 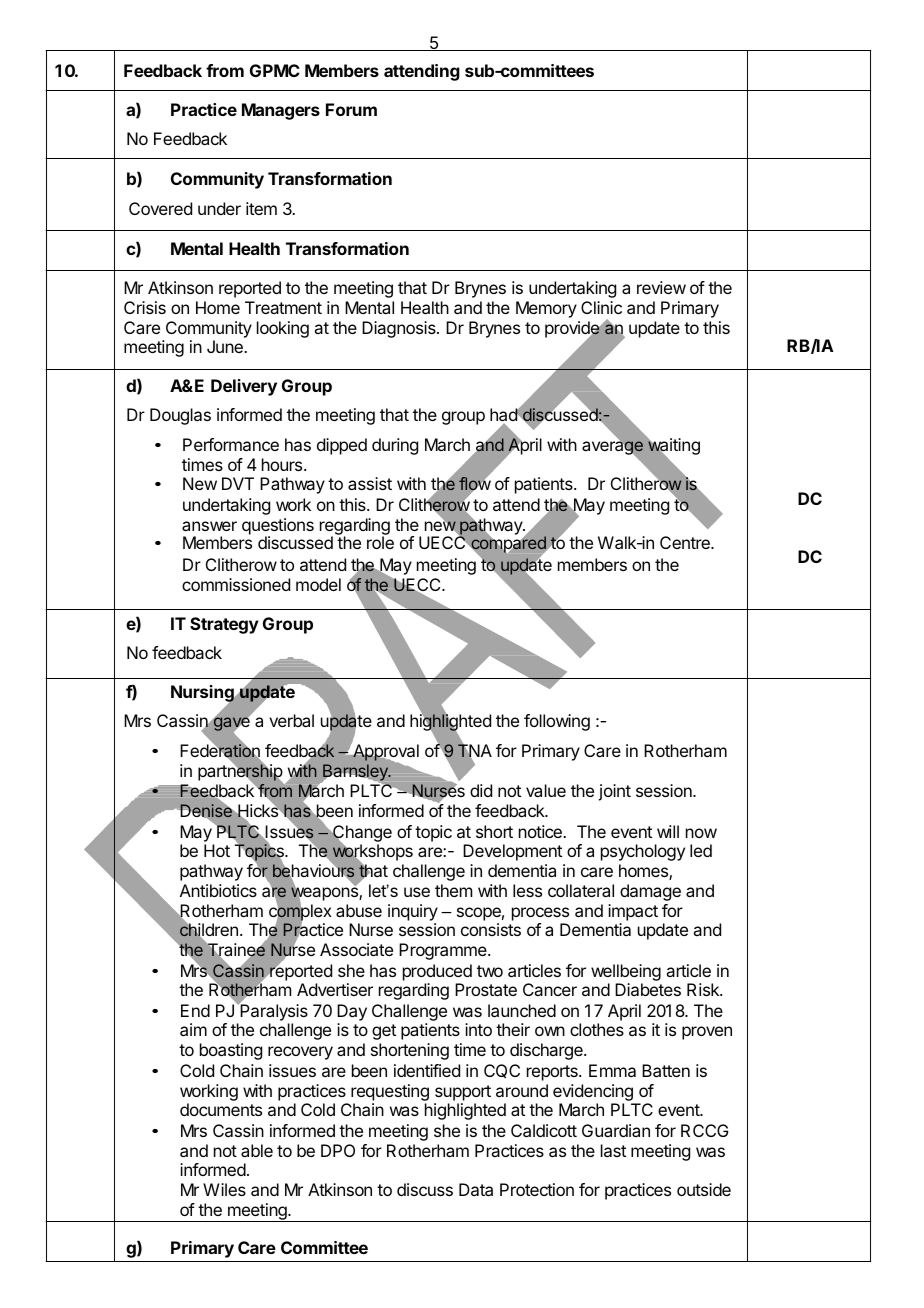 I want to click on Wiles, so click(x=224, y=1189).
